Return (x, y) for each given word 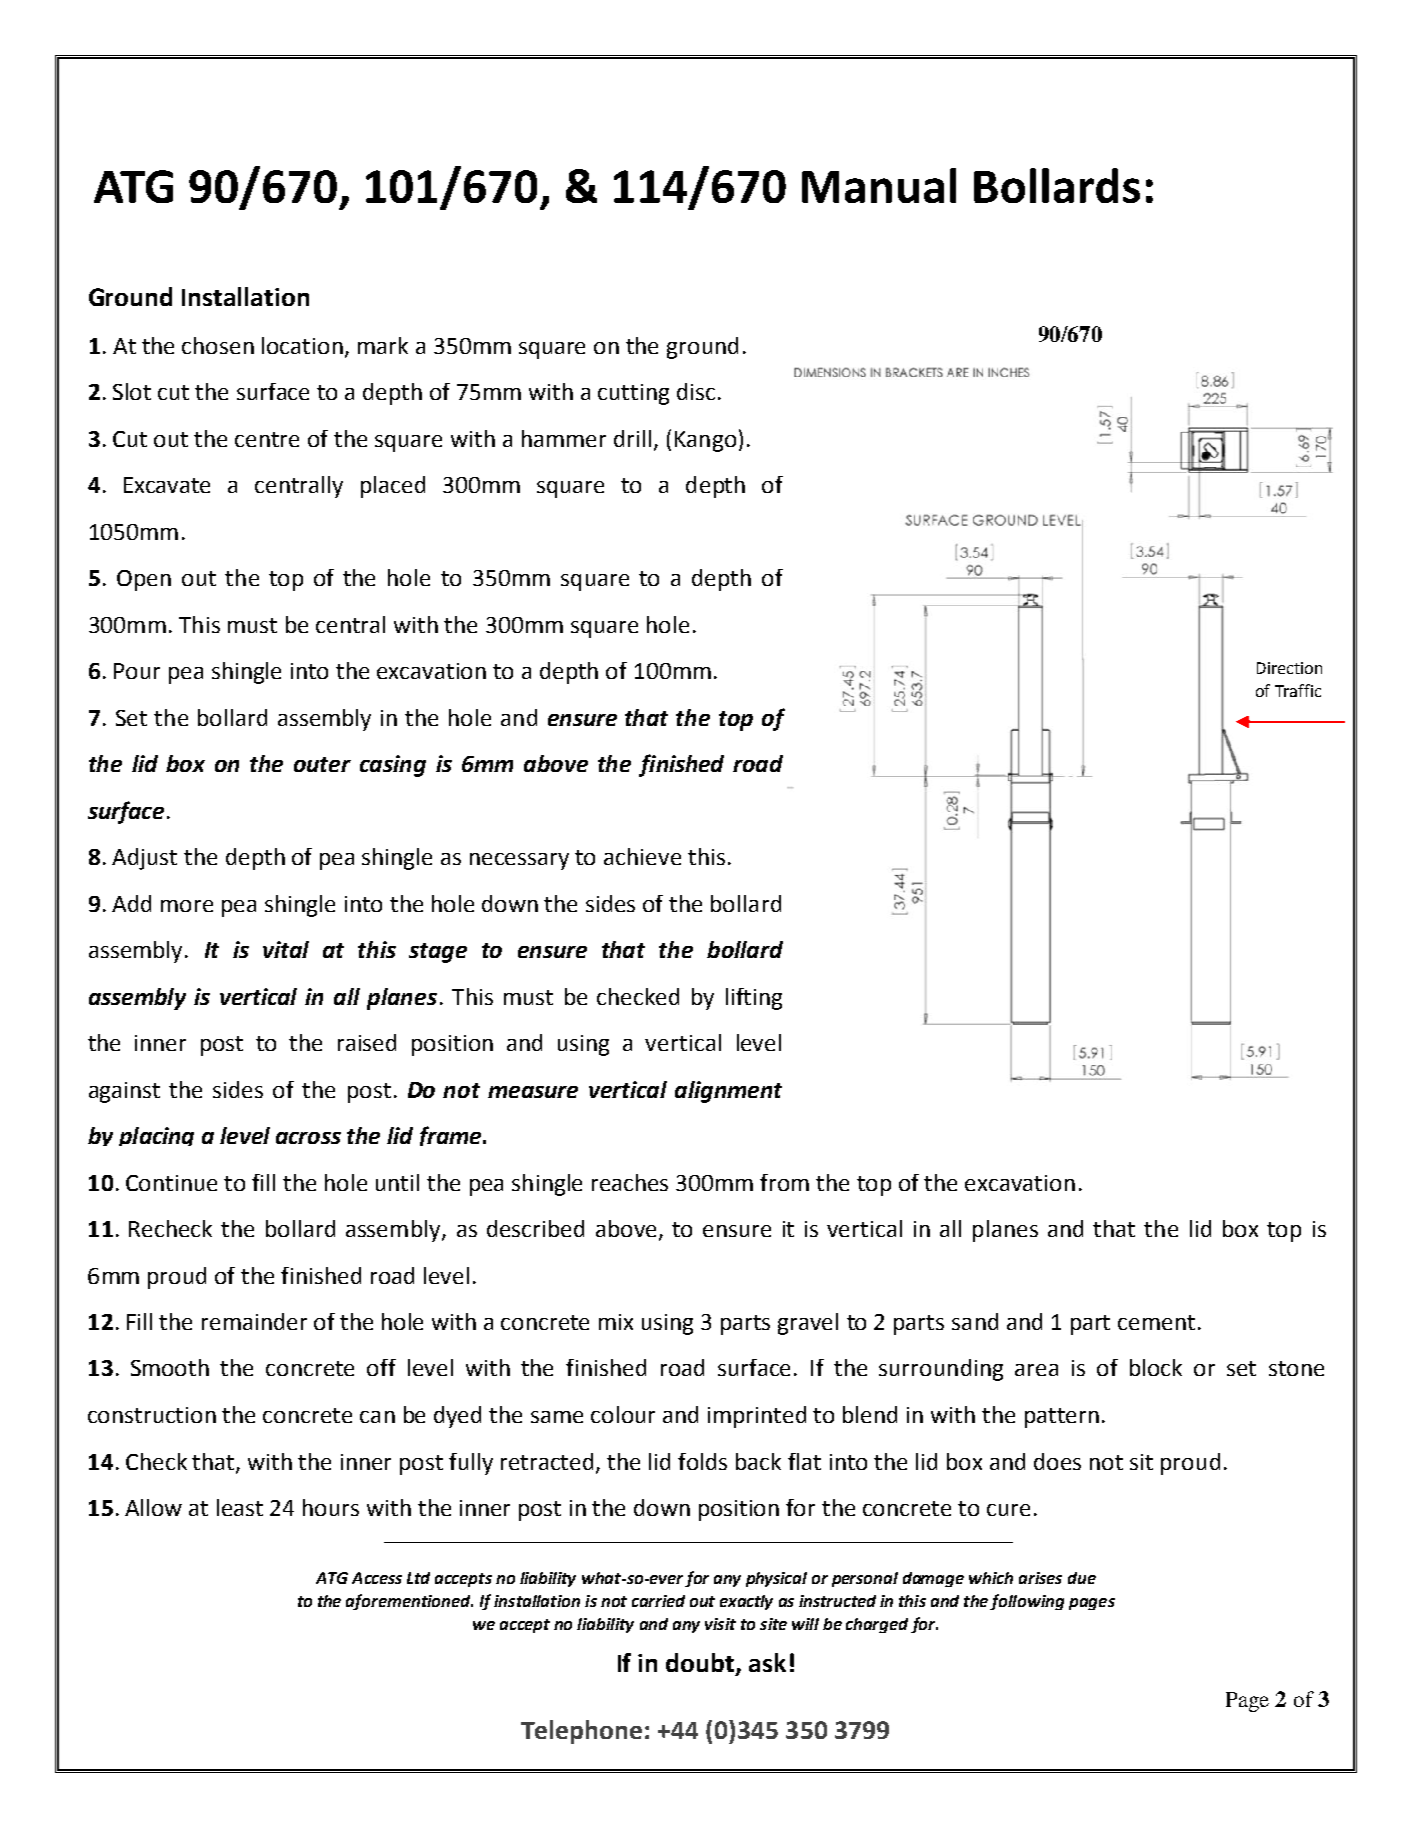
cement (1156, 1322)
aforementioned (409, 1602)
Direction (1289, 668)
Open (144, 580)
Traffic (1298, 690)
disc (696, 391)
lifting (754, 999)
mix (616, 1322)
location (302, 345)
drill (632, 438)
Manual (879, 185)
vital (286, 949)
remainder (254, 1321)
